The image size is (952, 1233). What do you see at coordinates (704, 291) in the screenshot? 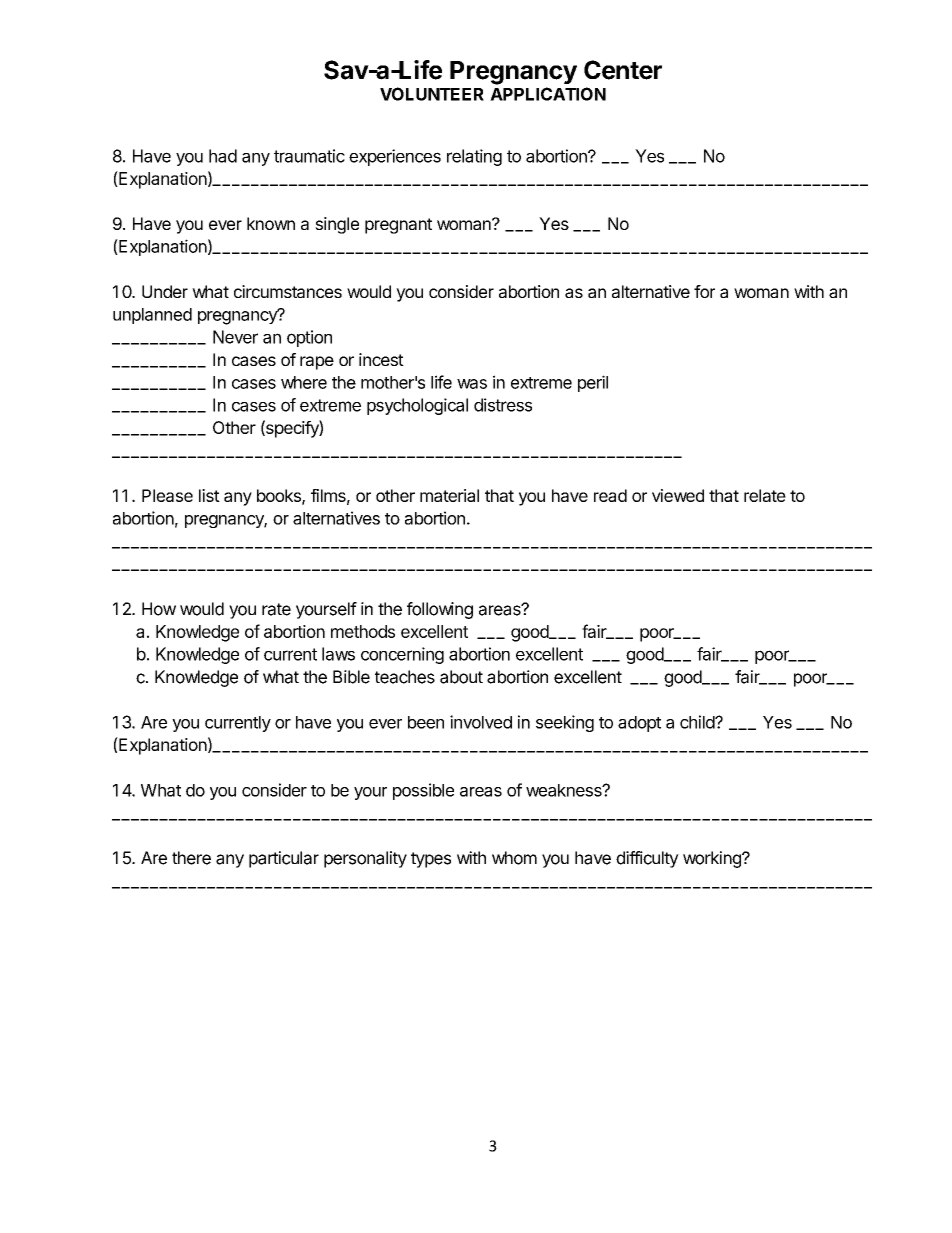
I see `for` at bounding box center [704, 291].
